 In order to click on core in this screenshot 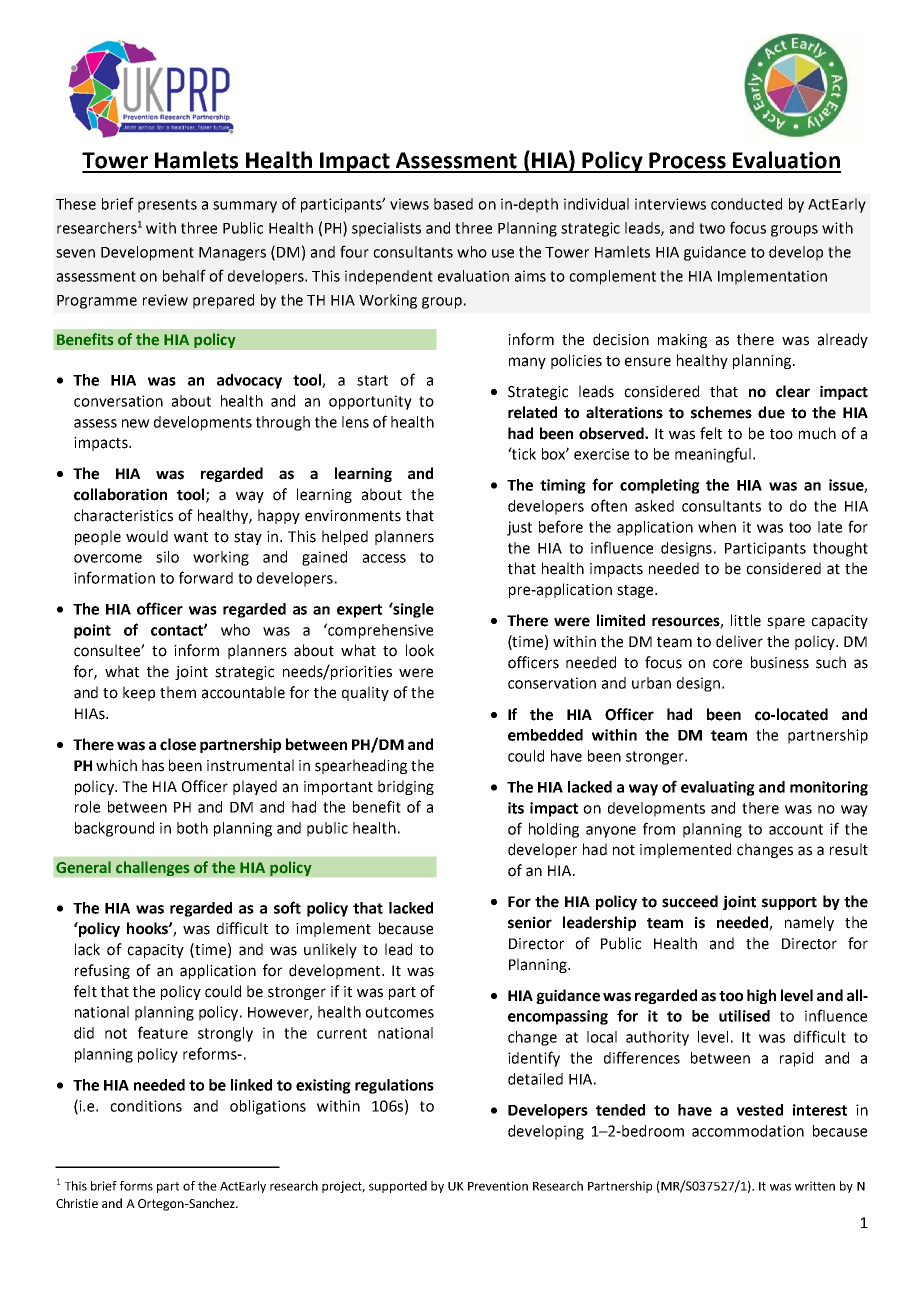, I will do `click(727, 664)`.
